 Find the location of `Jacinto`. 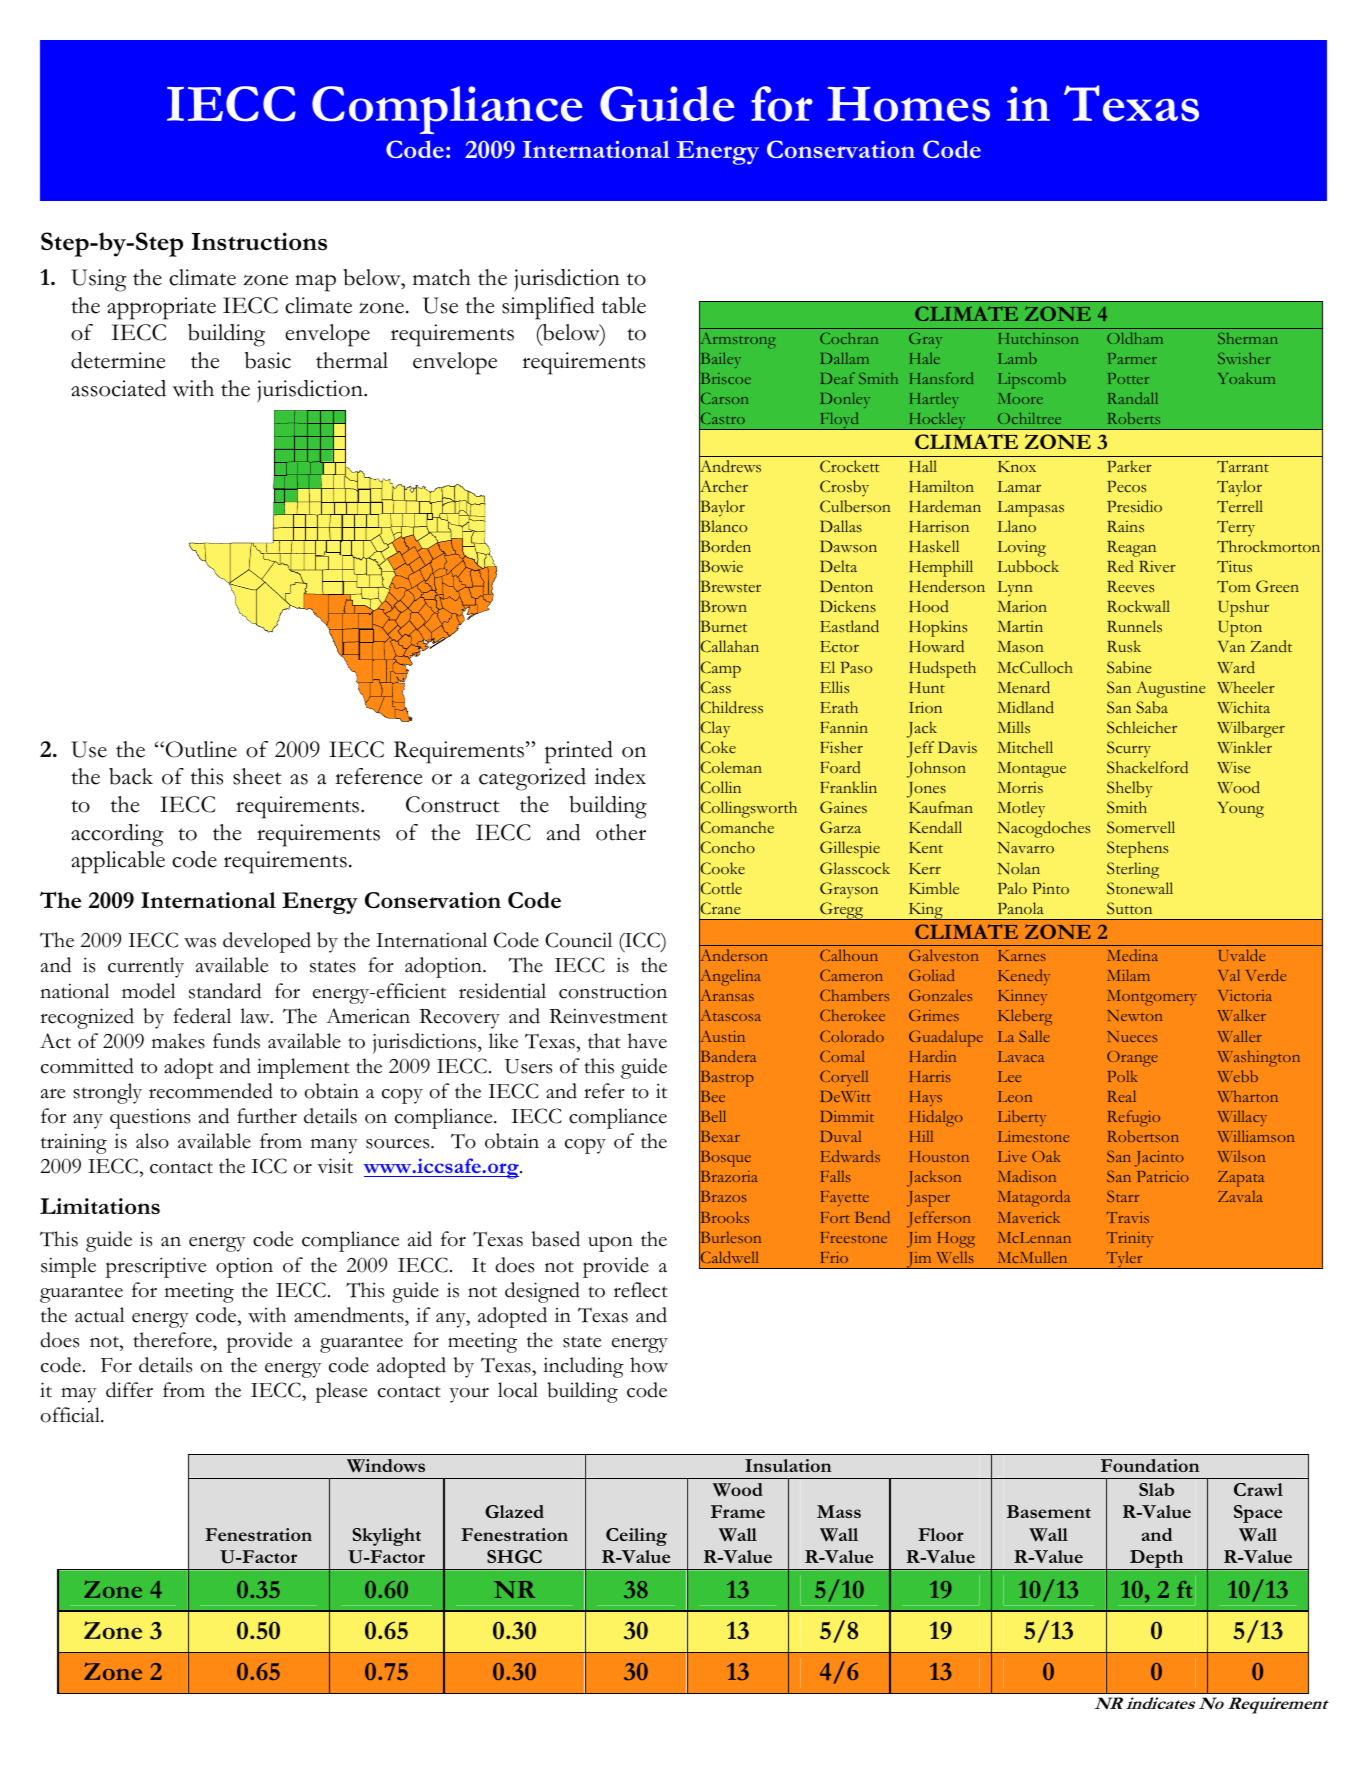

Jacinto is located at coordinates (1159, 1159).
